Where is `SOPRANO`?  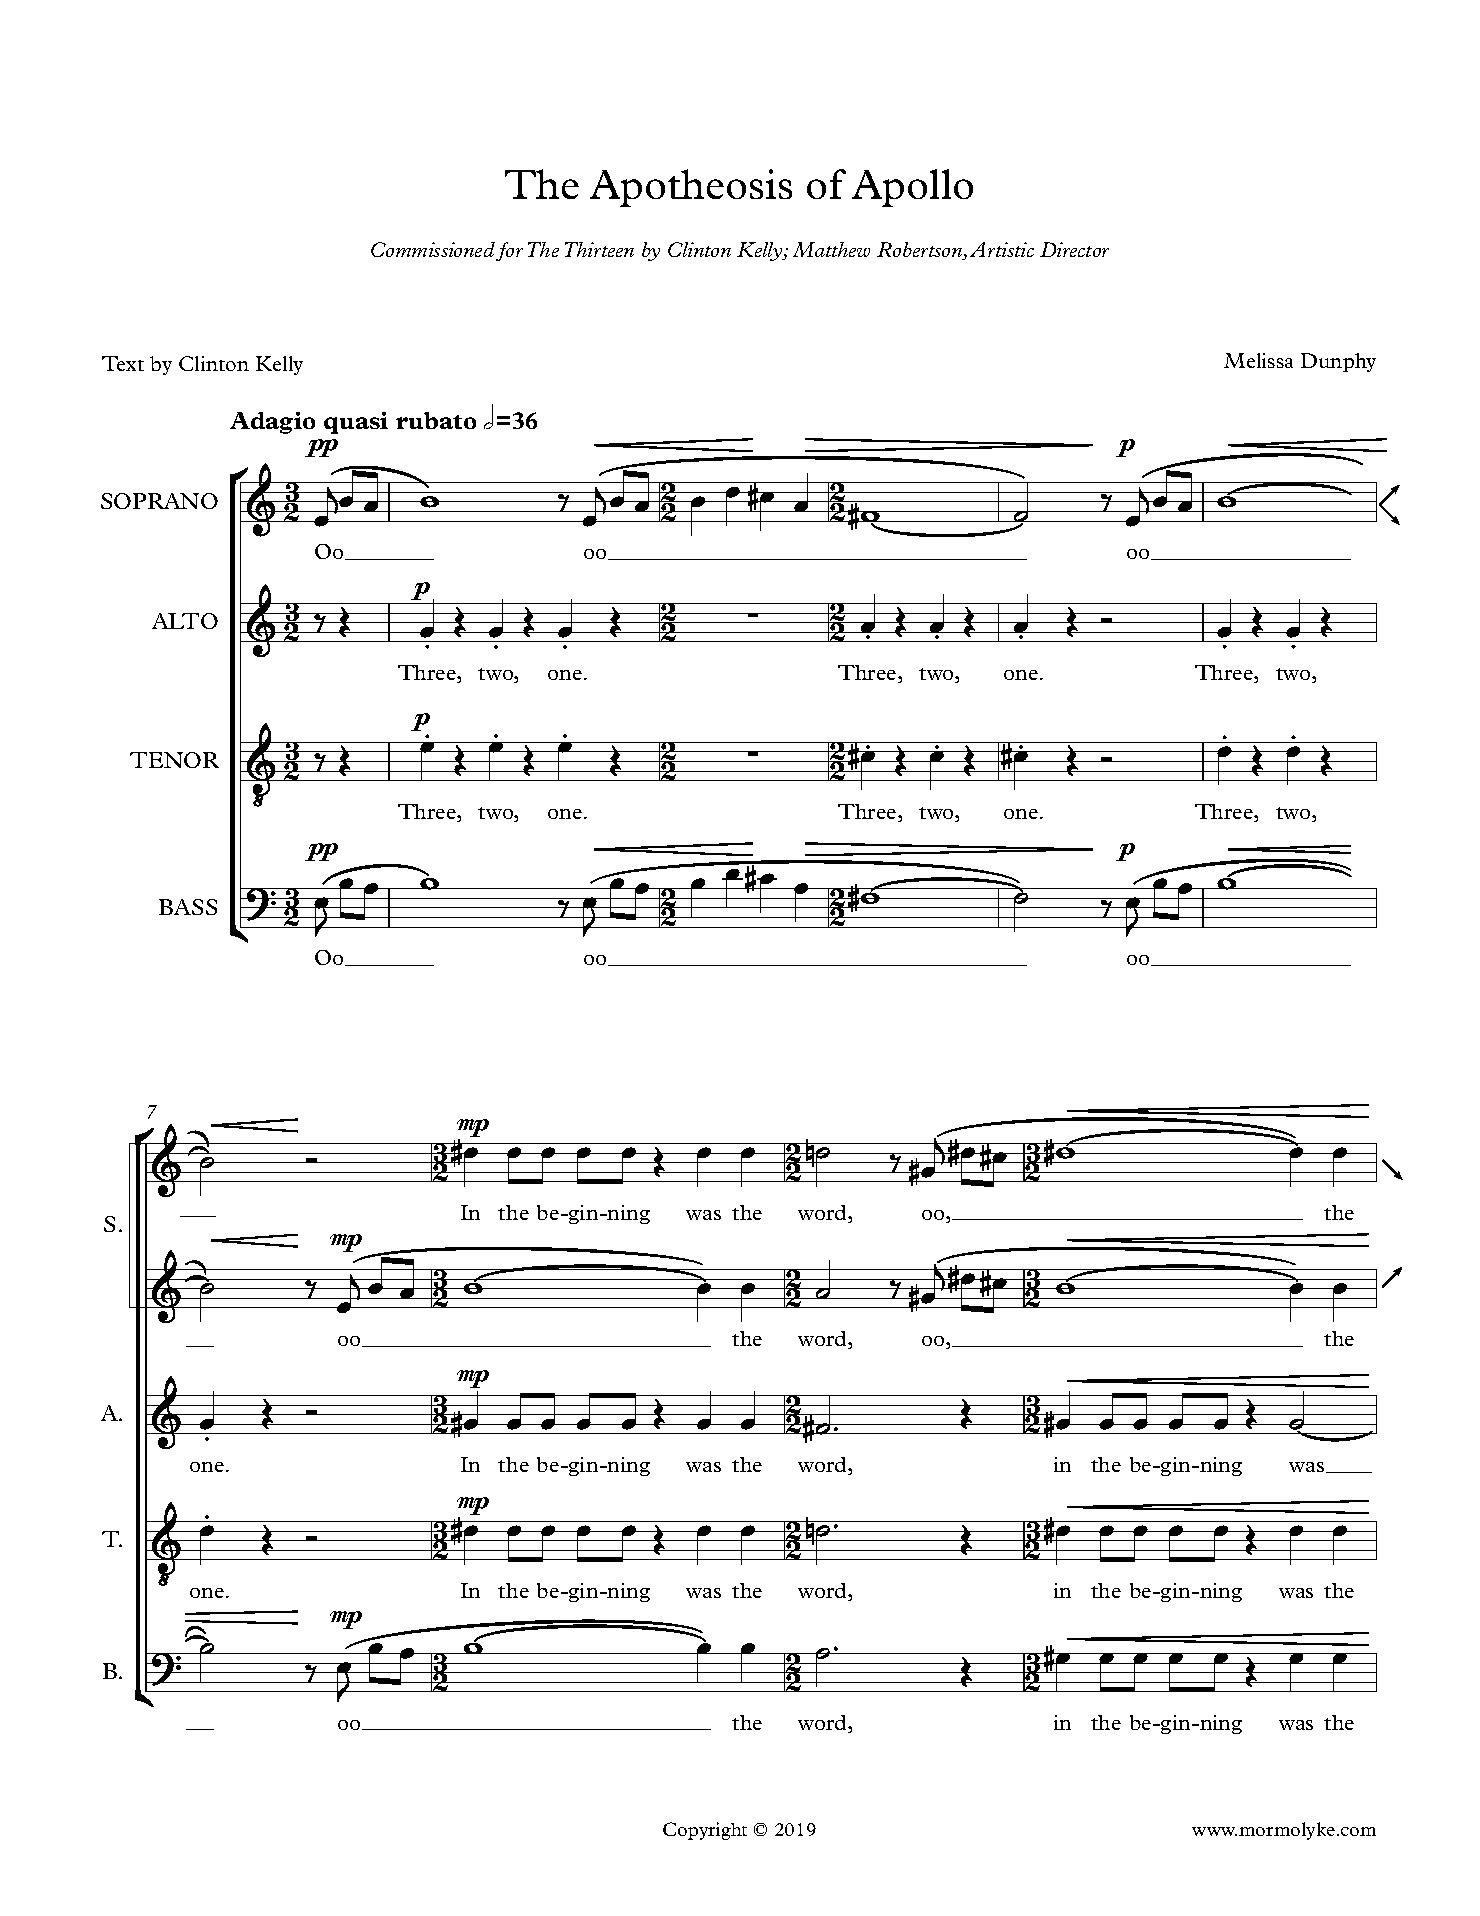 SOPRANO is located at coordinates (159, 501).
